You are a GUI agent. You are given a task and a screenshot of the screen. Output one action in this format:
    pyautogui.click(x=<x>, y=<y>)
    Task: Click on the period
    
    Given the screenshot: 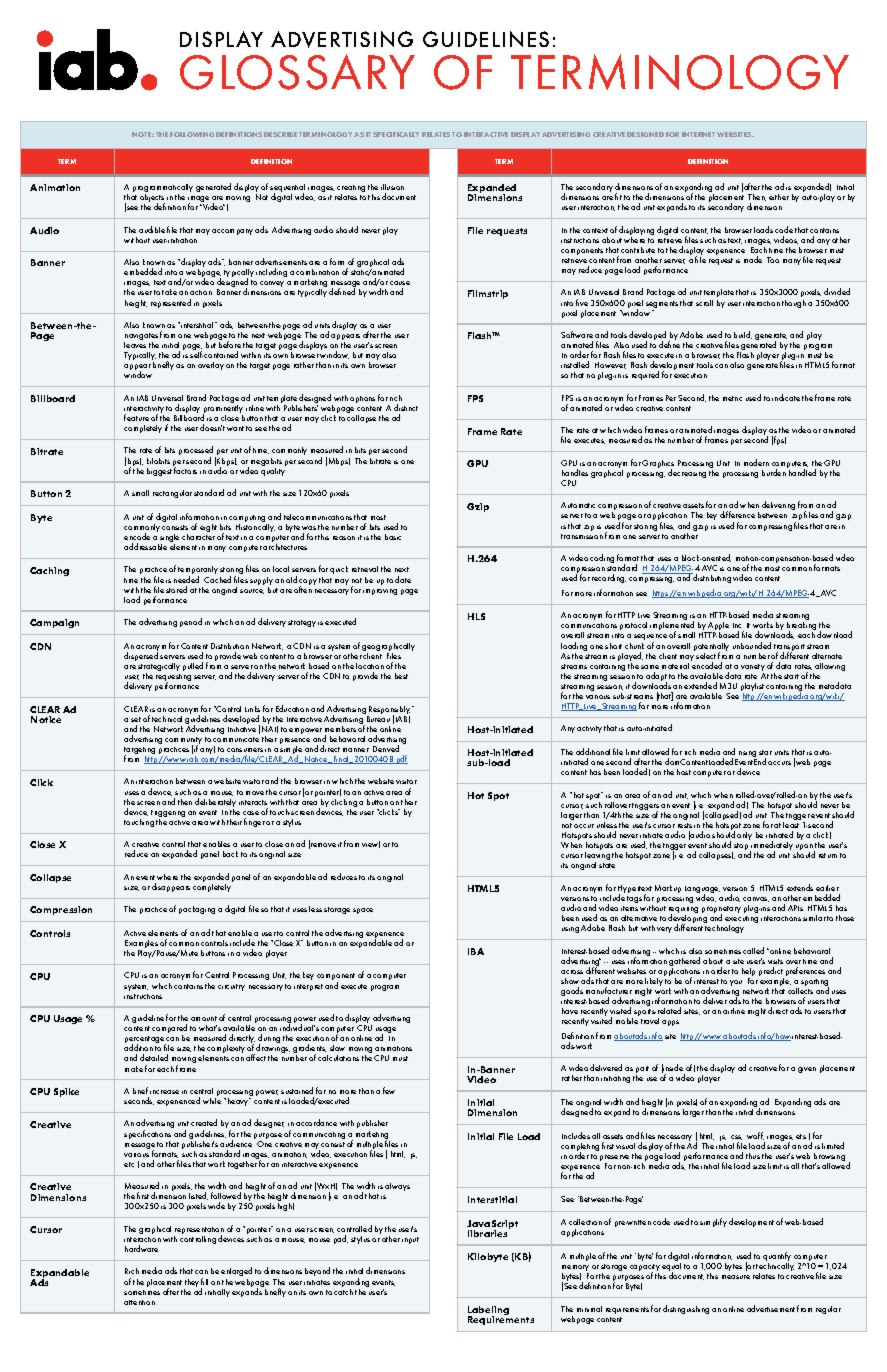 What is the action you would take?
    pyautogui.click(x=191, y=622)
